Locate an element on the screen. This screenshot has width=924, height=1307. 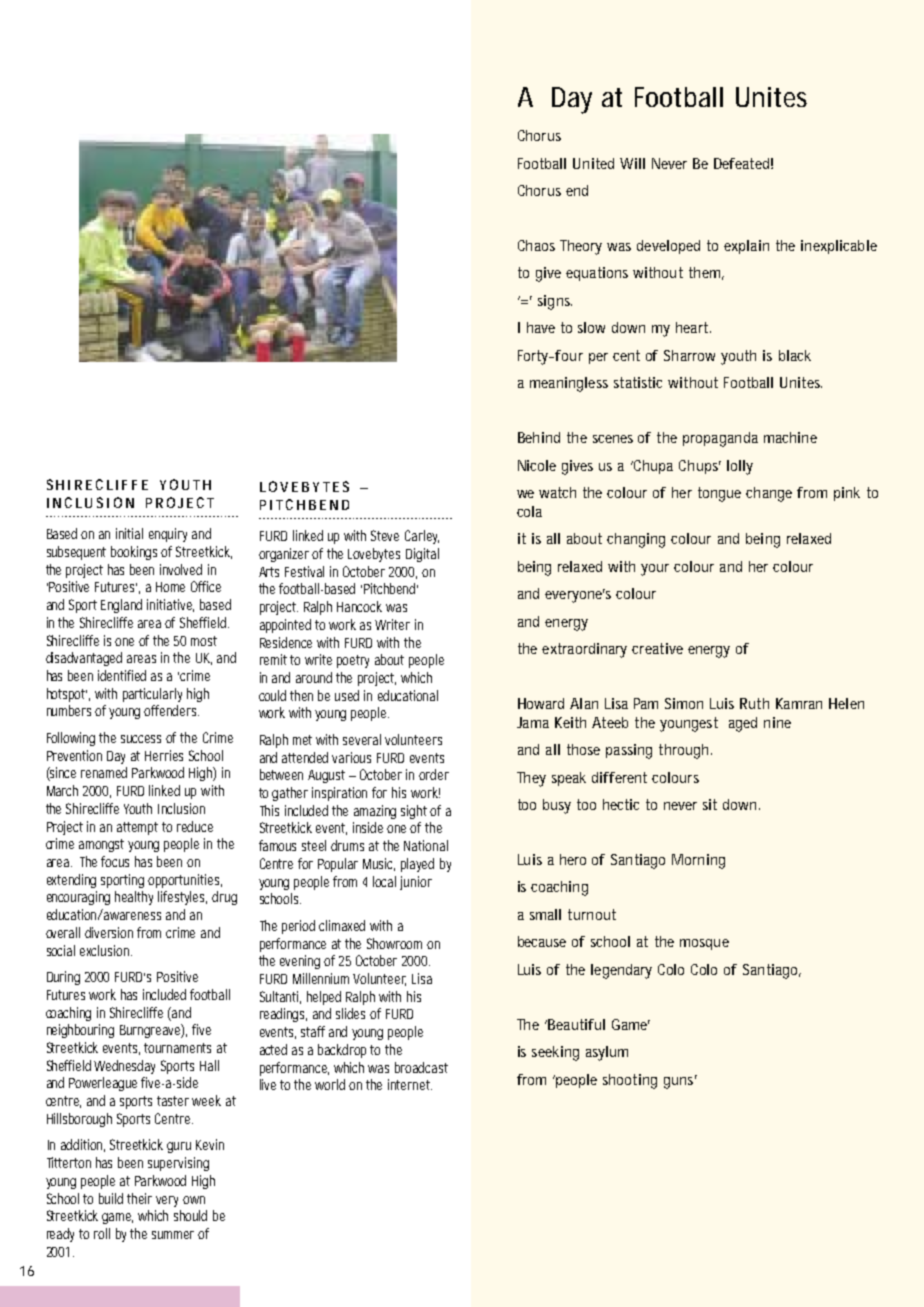
Digital is located at coordinates (422, 555).
